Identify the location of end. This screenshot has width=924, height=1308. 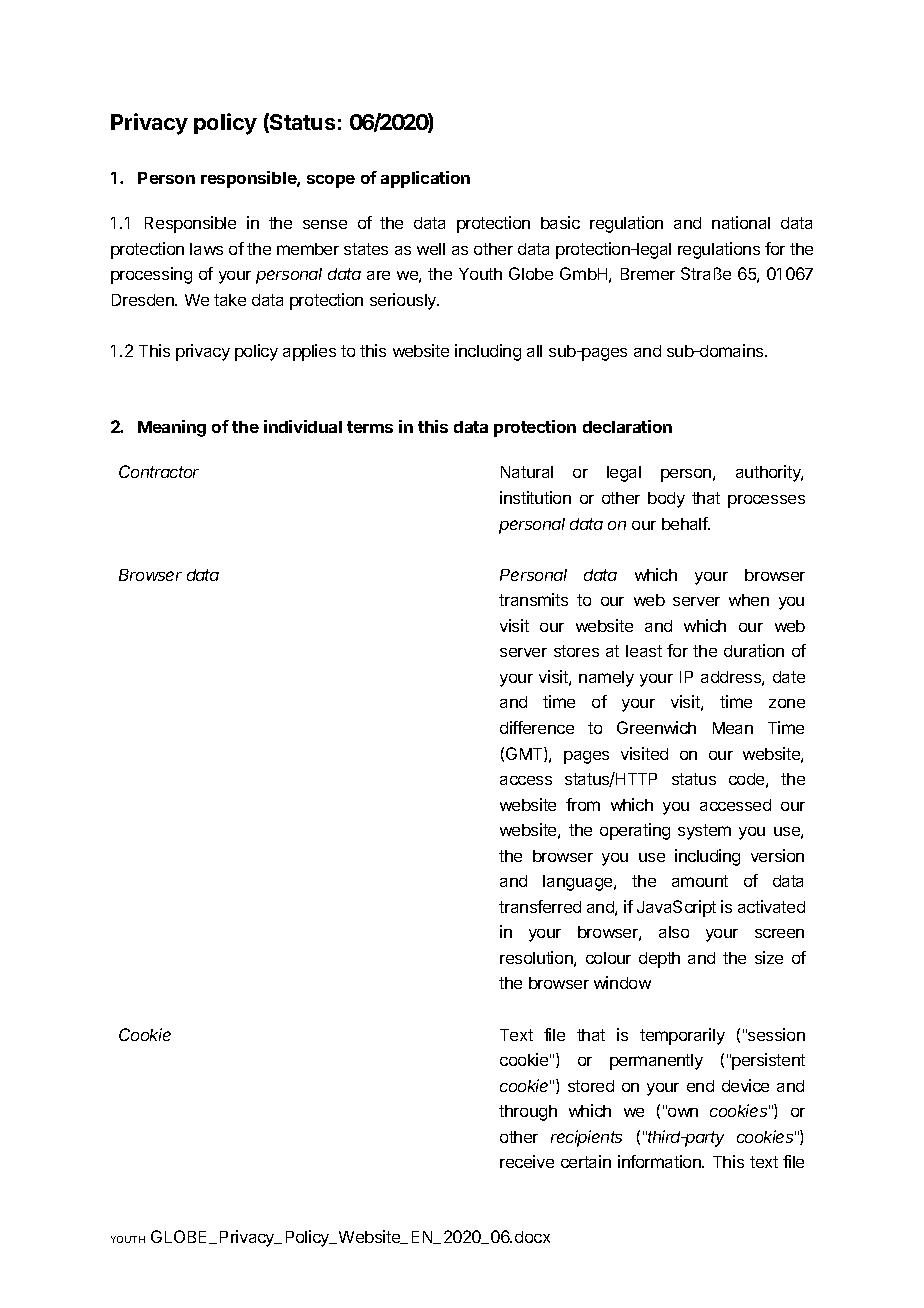
(700, 1086).
